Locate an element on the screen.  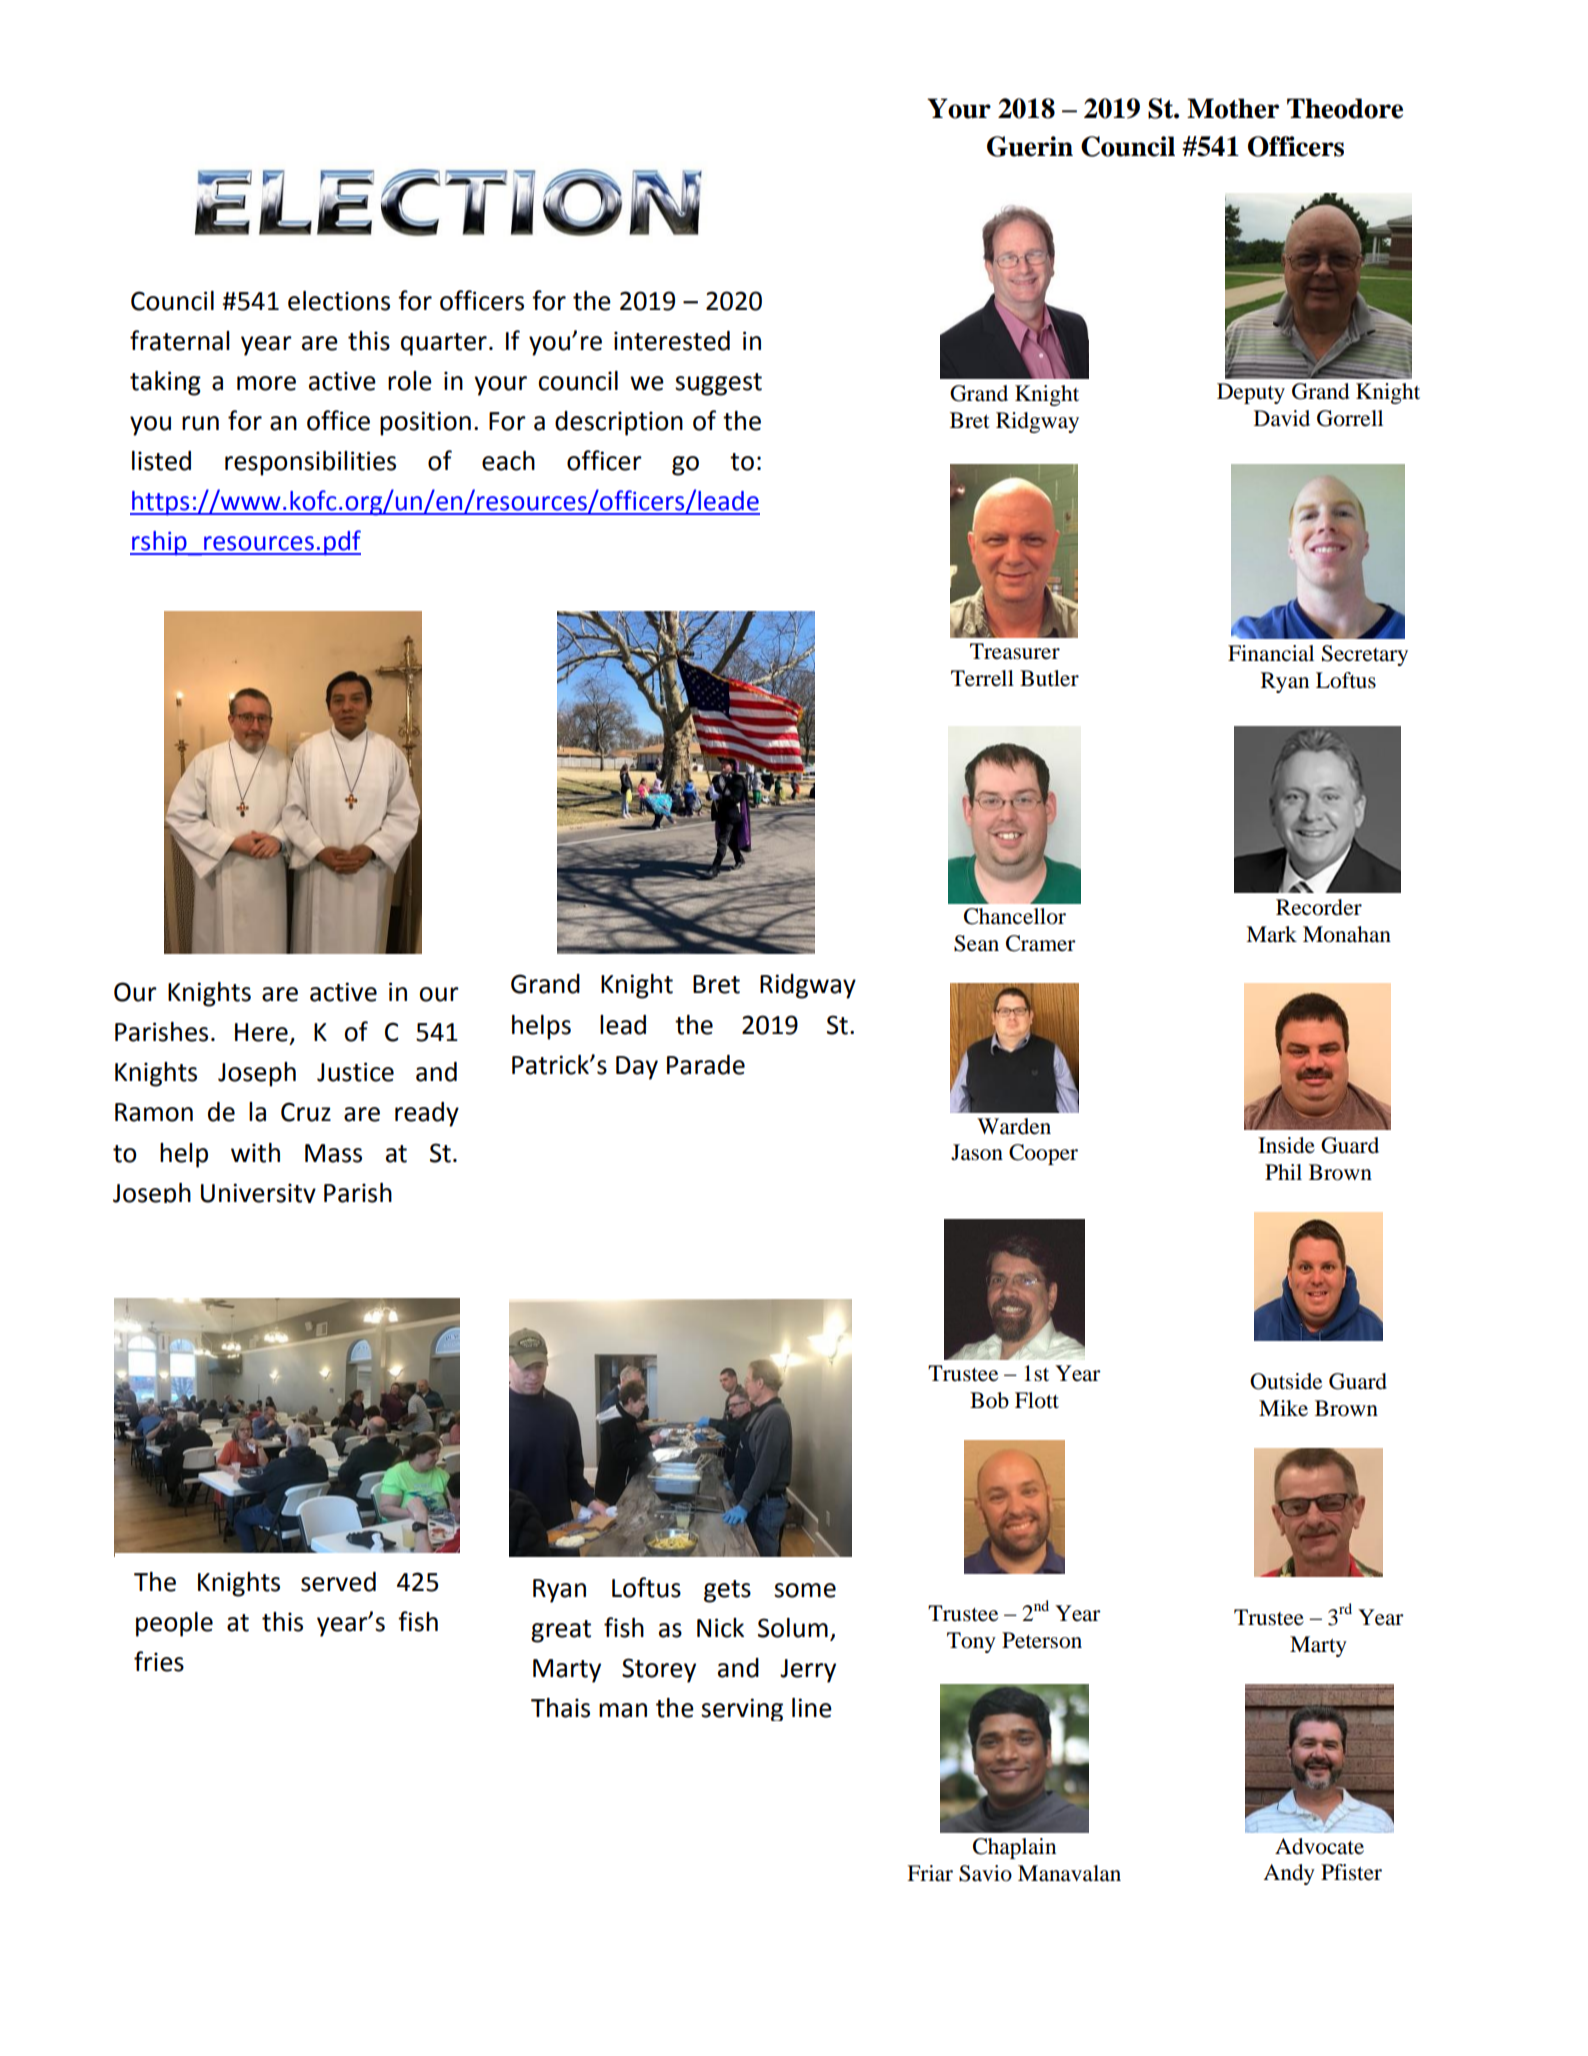
serving is located at coordinates (742, 1709).
